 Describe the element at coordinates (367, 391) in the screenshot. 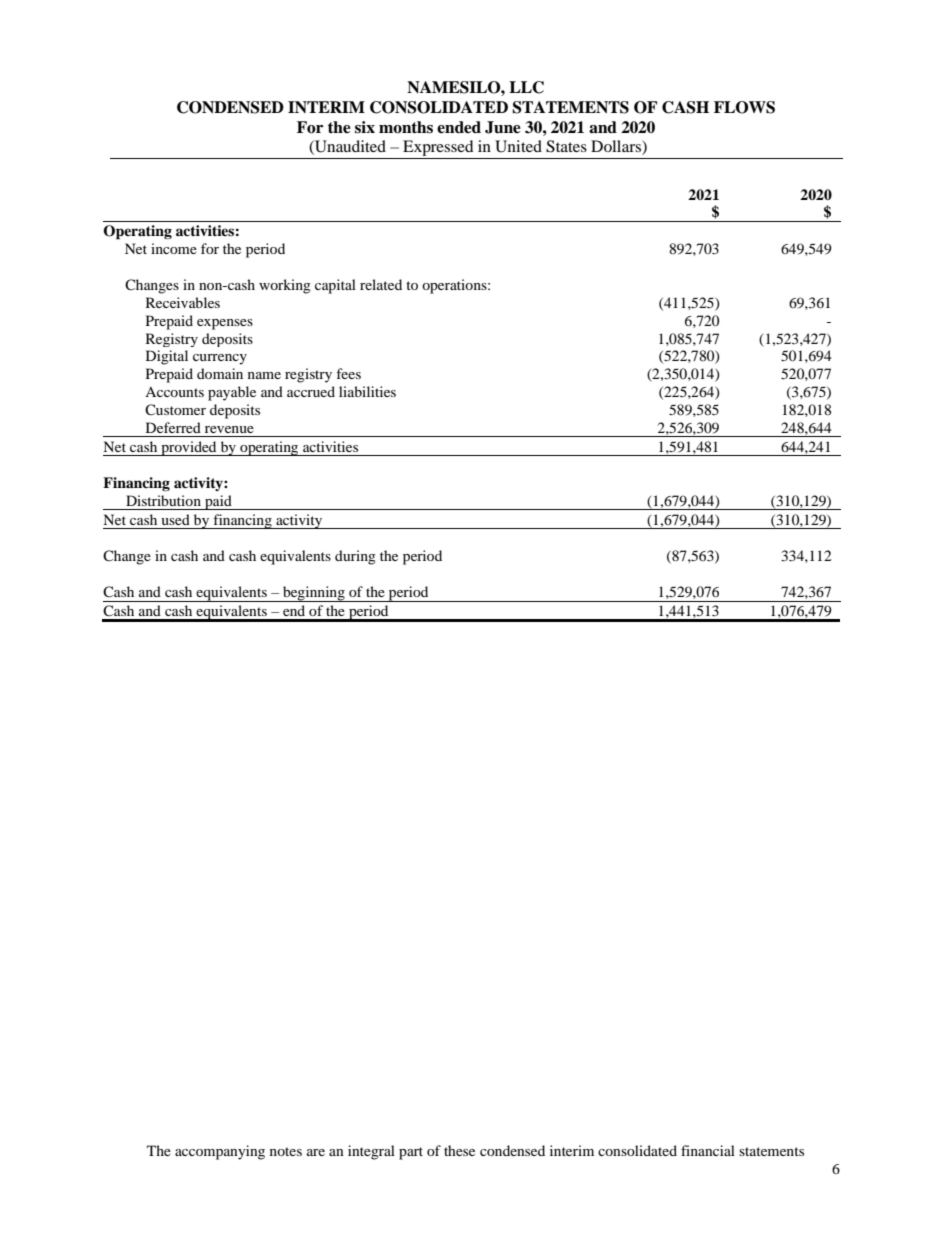

I see `liabilities` at that location.
